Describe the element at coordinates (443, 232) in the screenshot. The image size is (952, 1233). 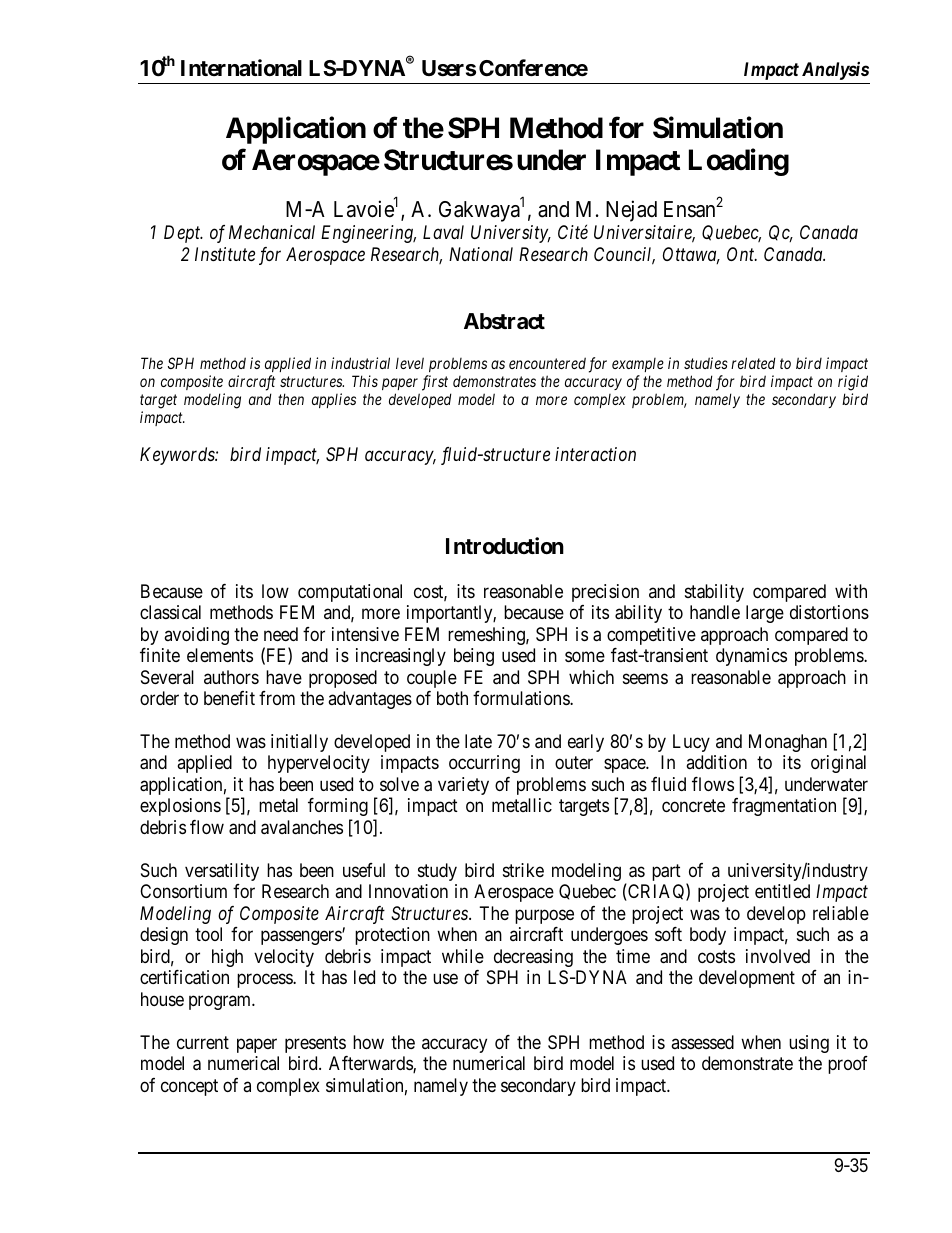
I see `Laval` at that location.
